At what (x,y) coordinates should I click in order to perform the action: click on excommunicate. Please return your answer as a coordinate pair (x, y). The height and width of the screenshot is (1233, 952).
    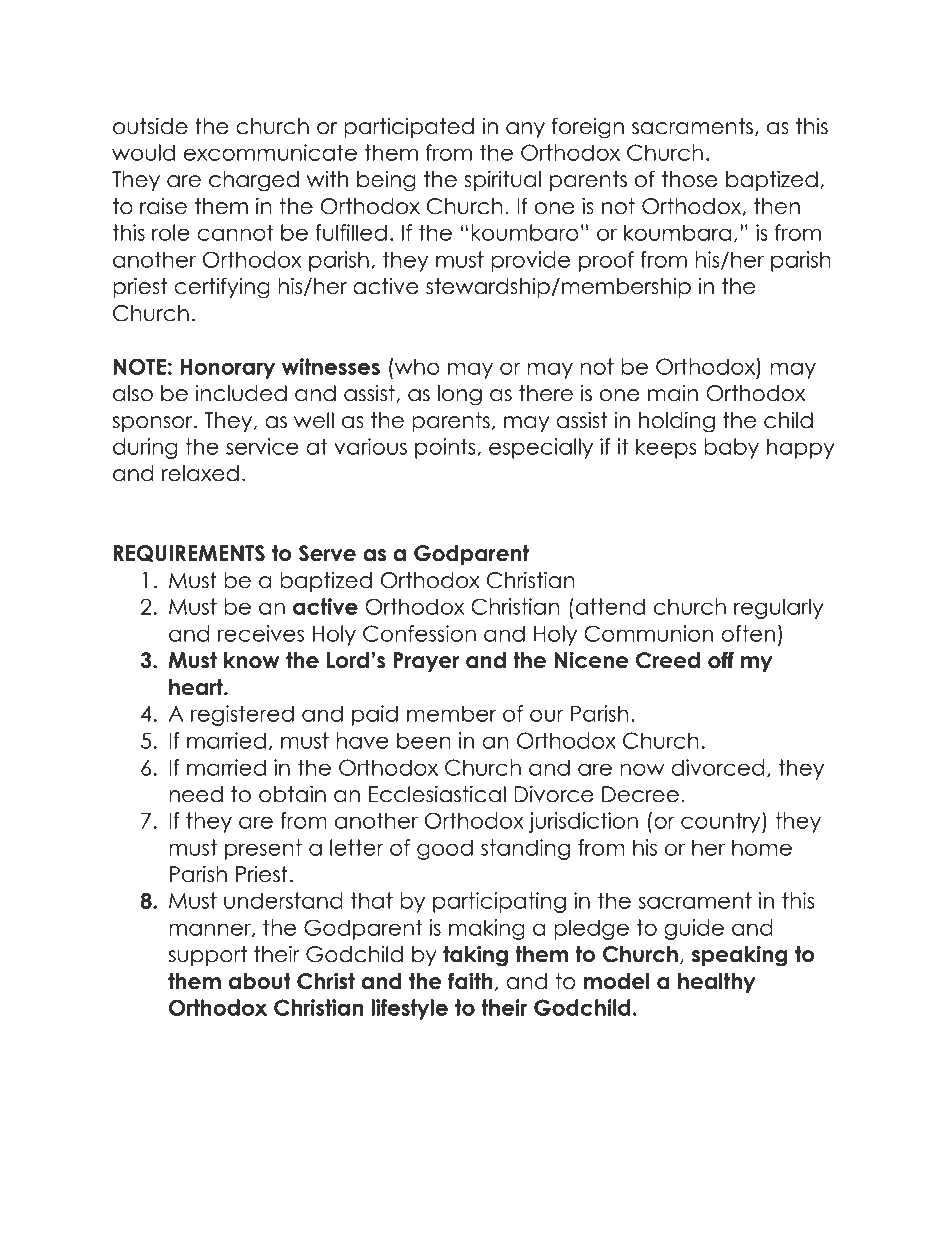
    Looking at the image, I should click on (270, 152).
